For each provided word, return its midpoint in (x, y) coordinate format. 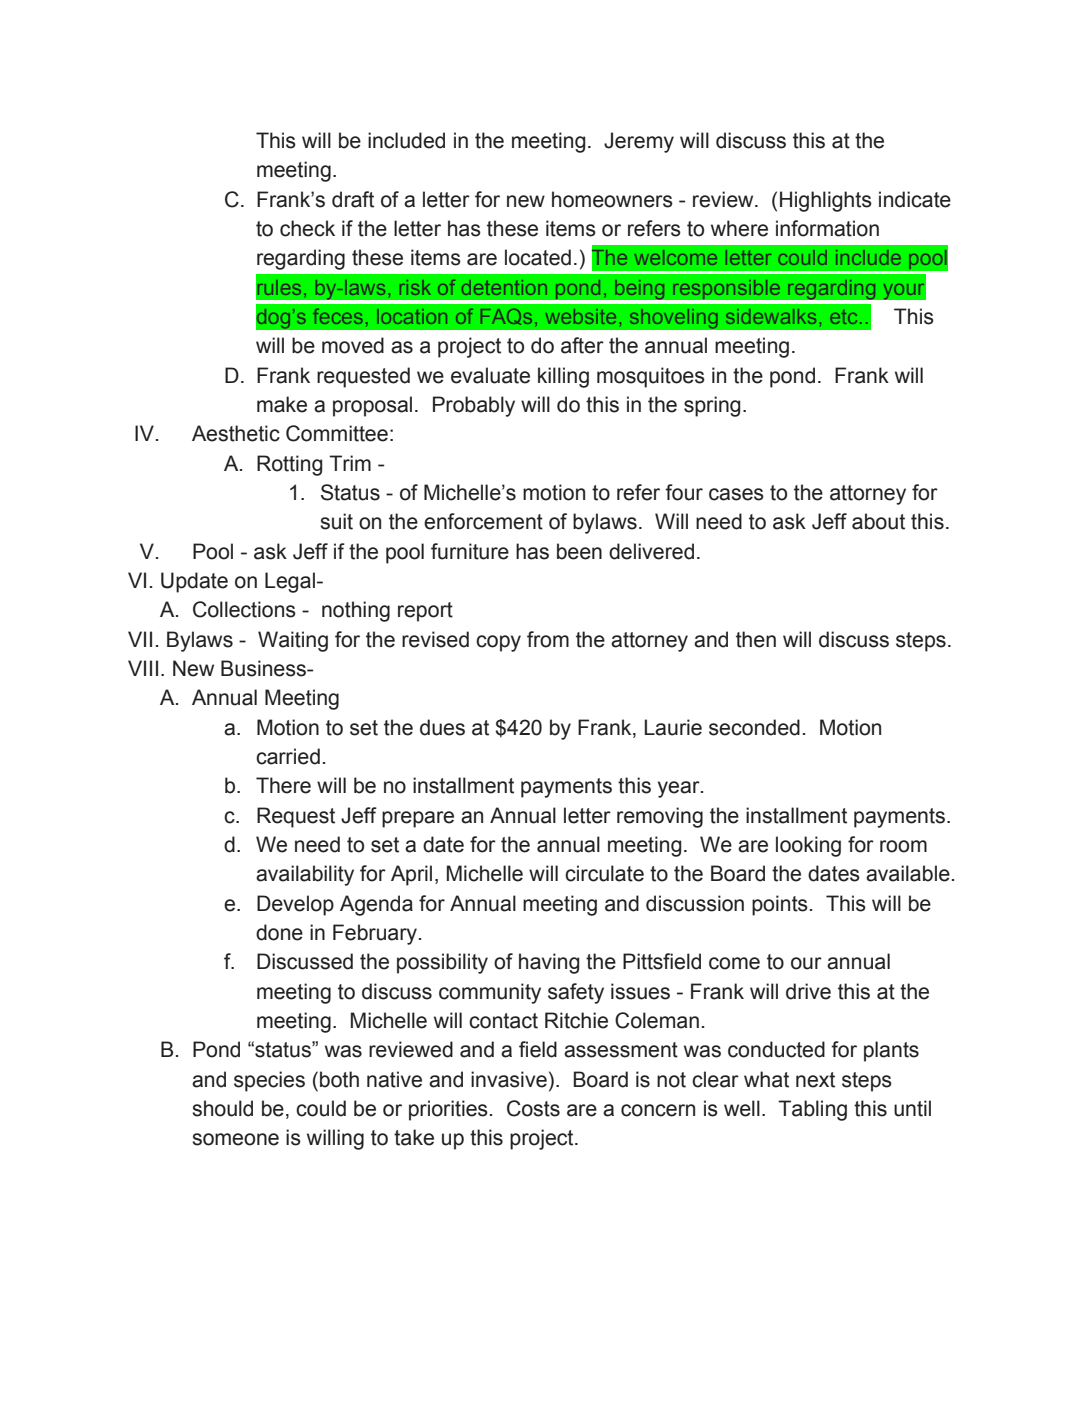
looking (808, 846)
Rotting (290, 465)
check (307, 228)
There (283, 785)
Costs (533, 1108)
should (222, 1108)
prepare (418, 819)
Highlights (826, 201)
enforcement (483, 521)
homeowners (612, 199)
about (878, 521)
